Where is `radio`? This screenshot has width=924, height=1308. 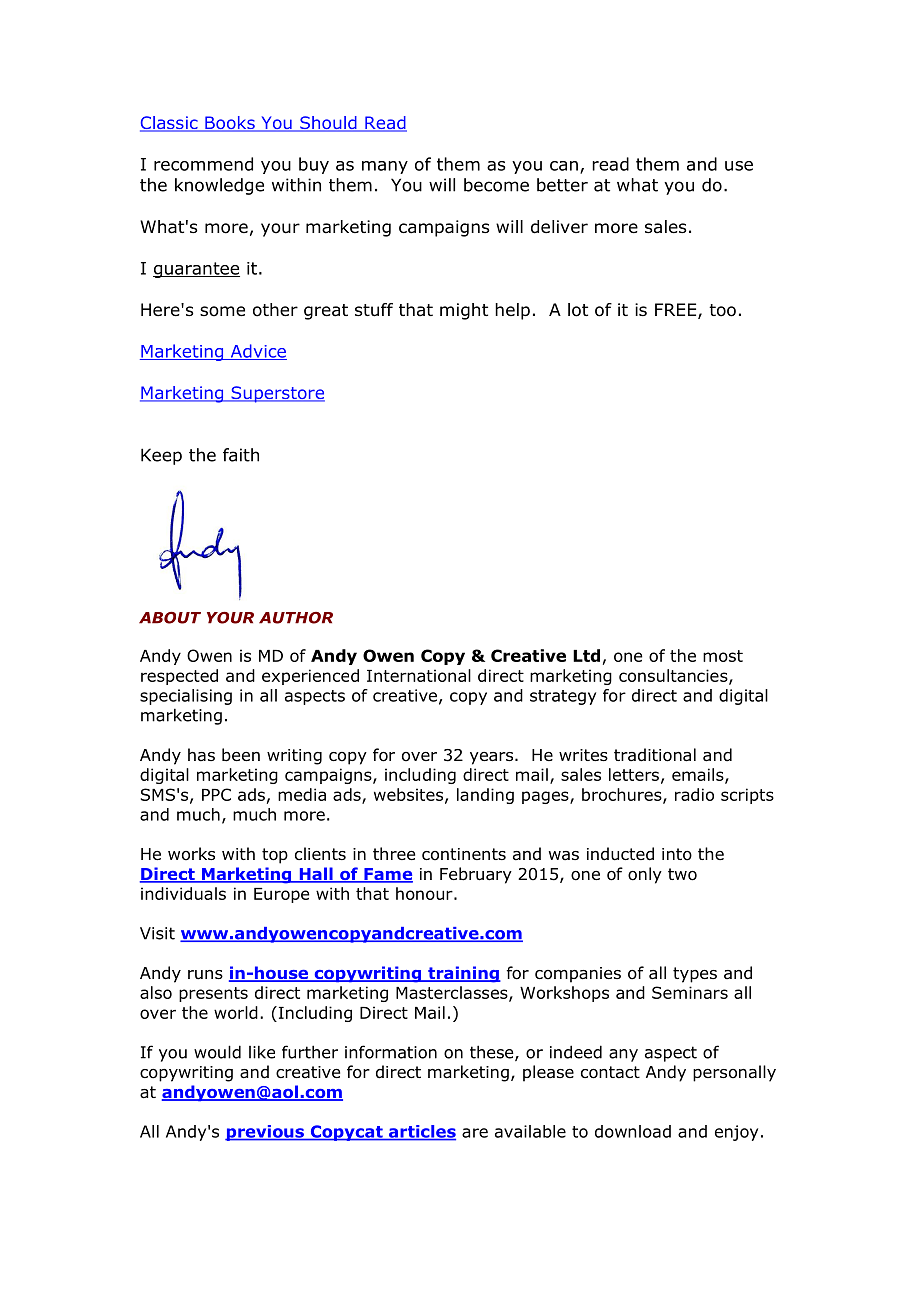 radio is located at coordinates (694, 794).
